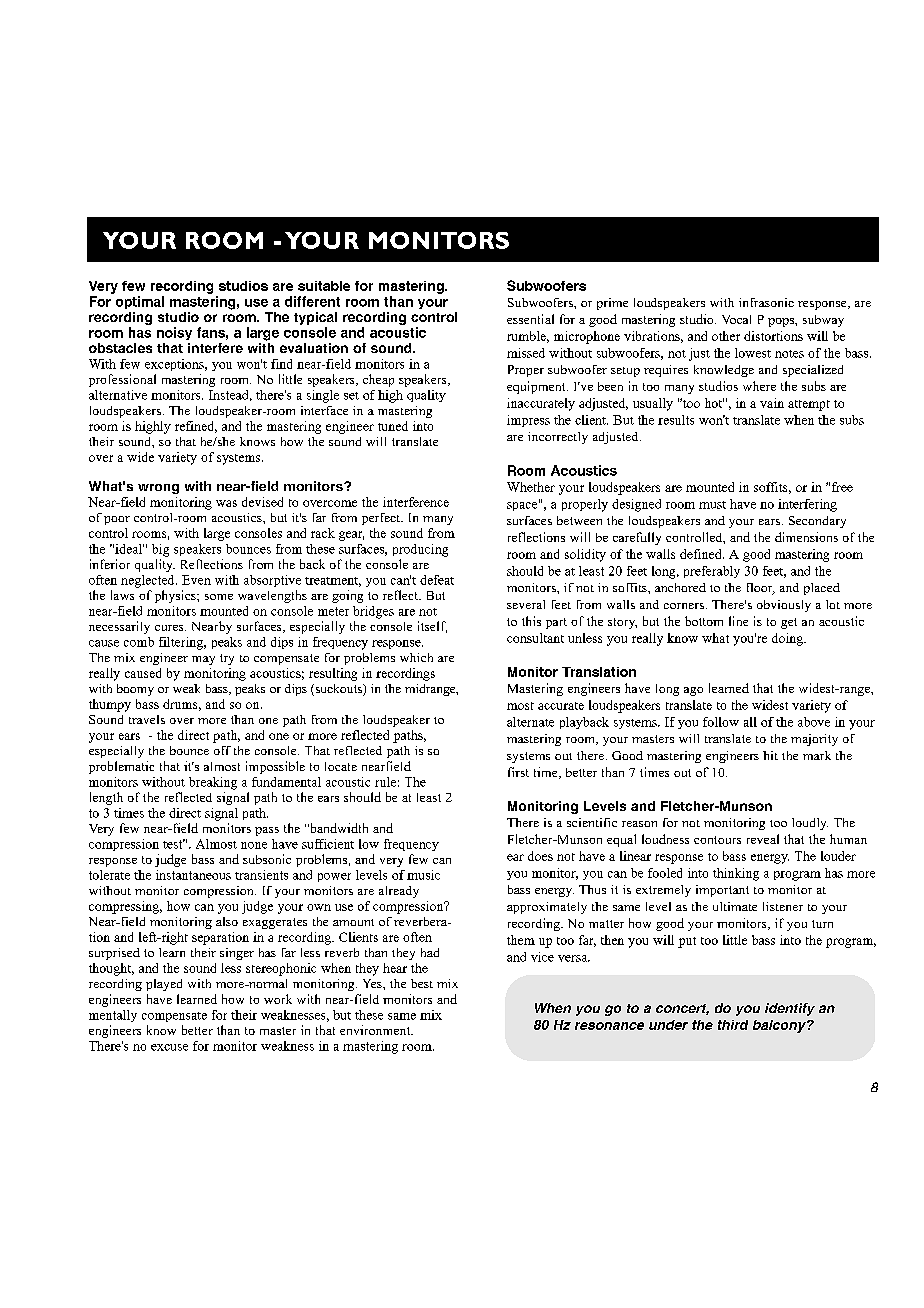 The width and height of the screenshot is (924, 1308). Describe the element at coordinates (215, 348) in the screenshot. I see `interfere` at that location.
